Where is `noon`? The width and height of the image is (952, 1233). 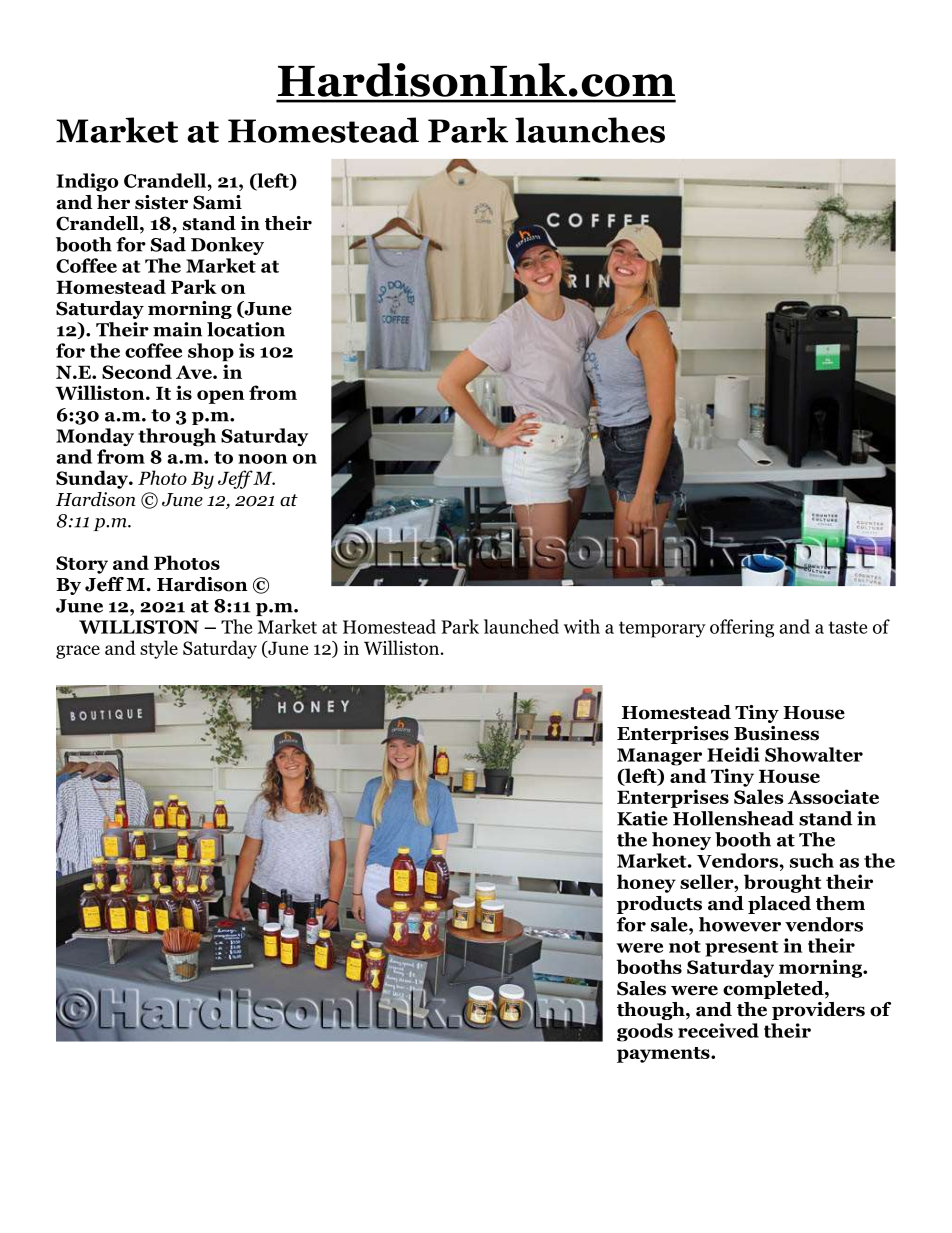
noon is located at coordinates (262, 459).
